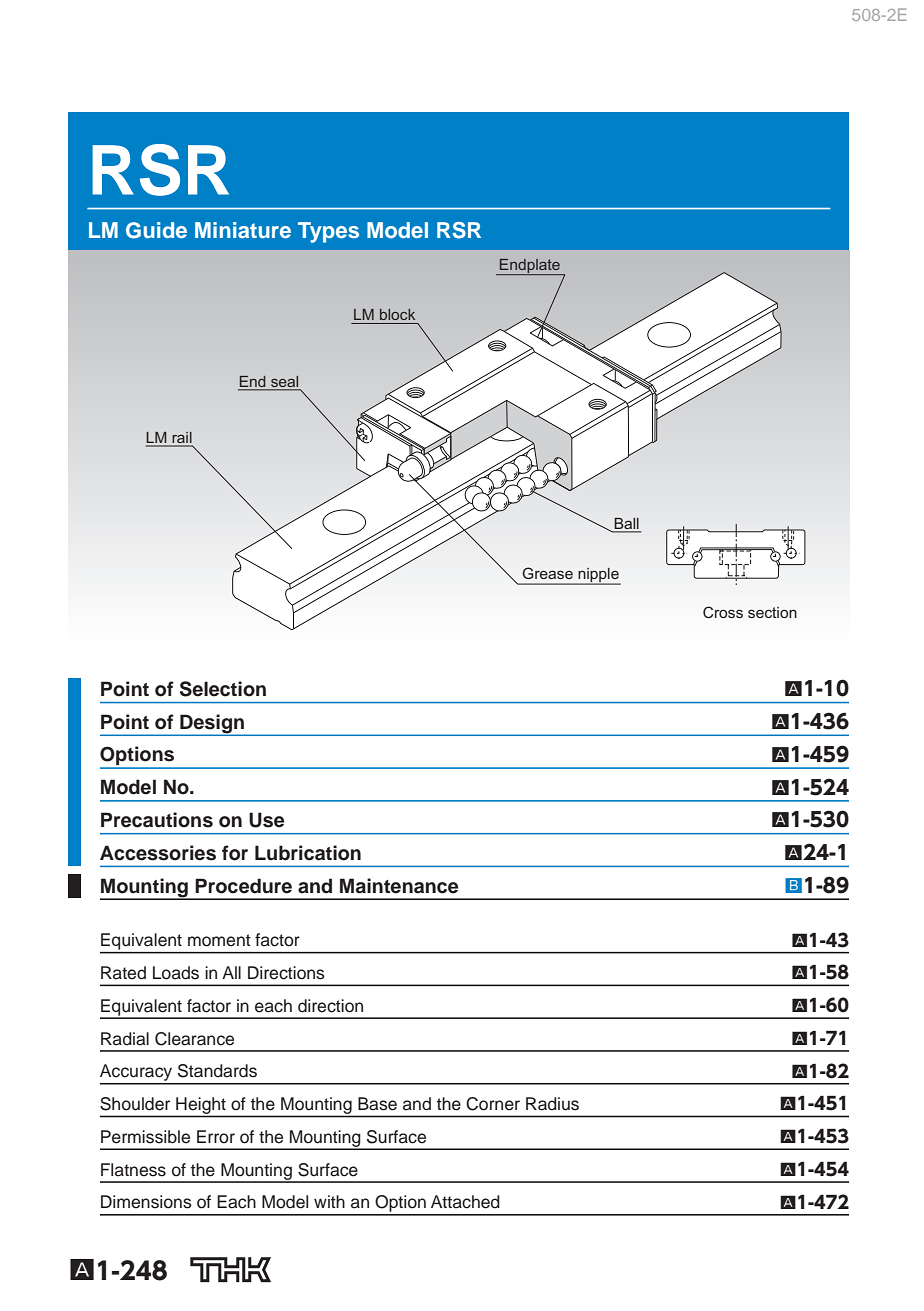 The image size is (924, 1311). What do you see at coordinates (266, 820) in the document?
I see `Use` at bounding box center [266, 820].
